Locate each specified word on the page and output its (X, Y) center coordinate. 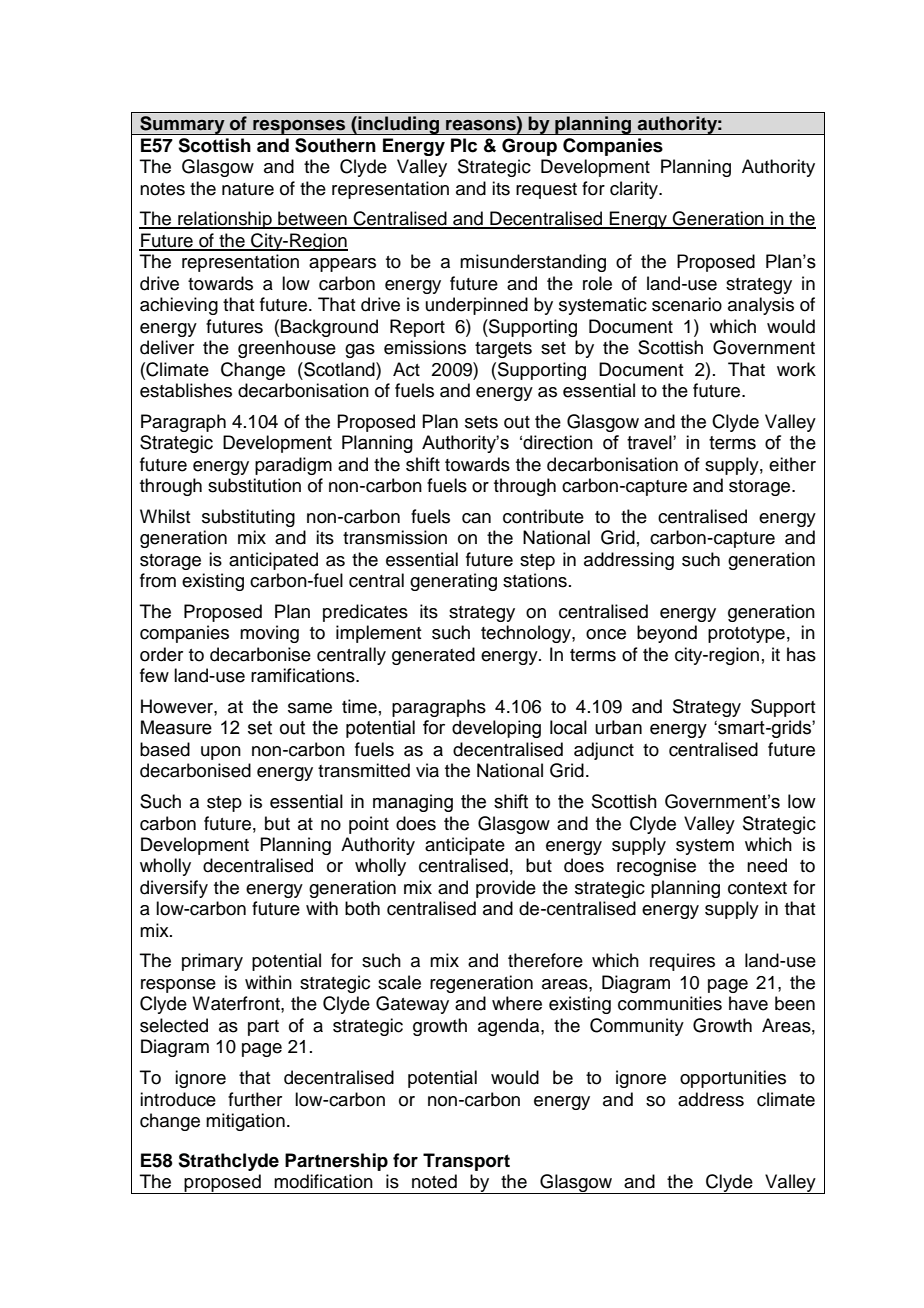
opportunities (733, 1079)
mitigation (245, 1122)
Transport (466, 1162)
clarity (635, 190)
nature (248, 189)
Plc (464, 145)
